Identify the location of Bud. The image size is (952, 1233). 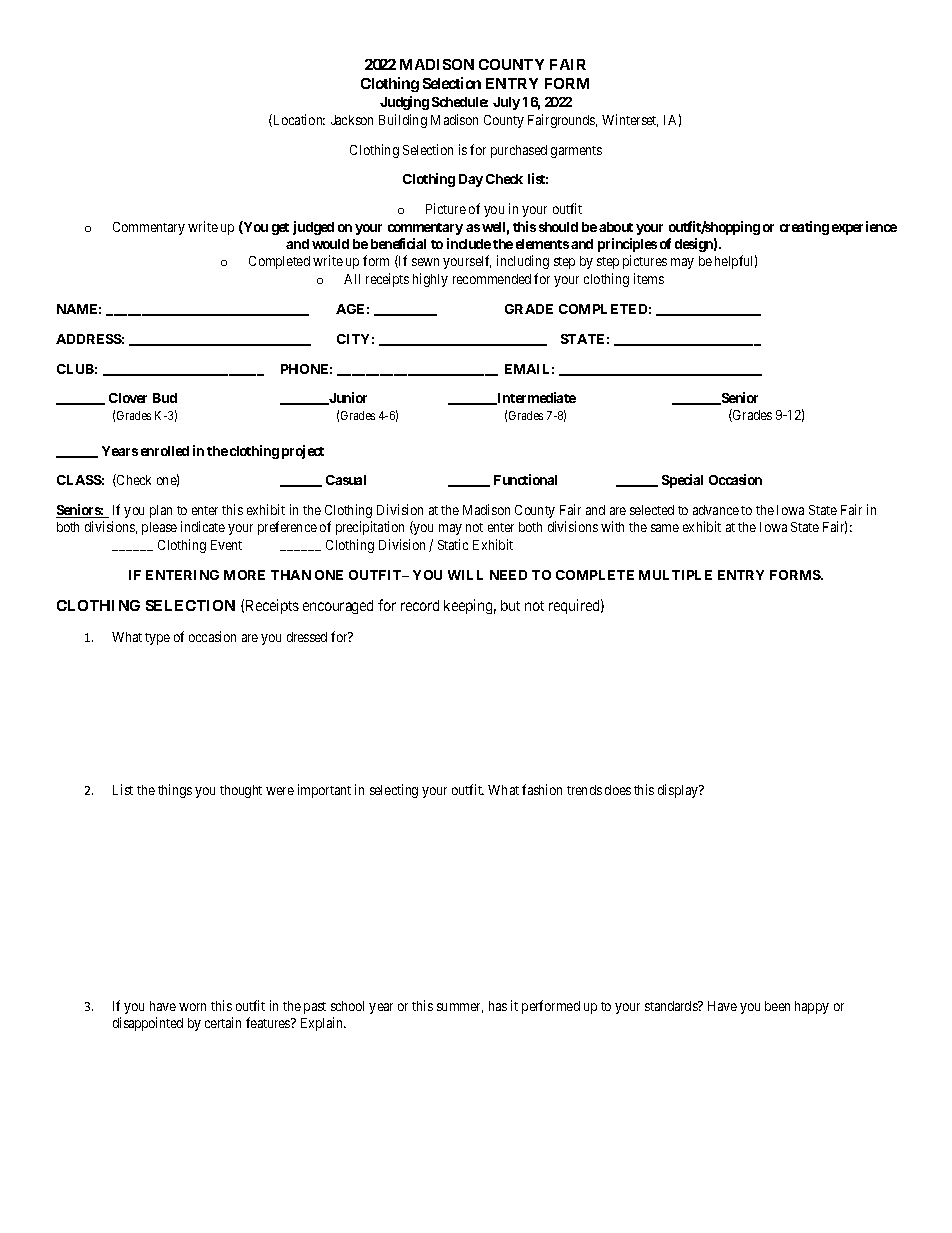
(165, 398).
